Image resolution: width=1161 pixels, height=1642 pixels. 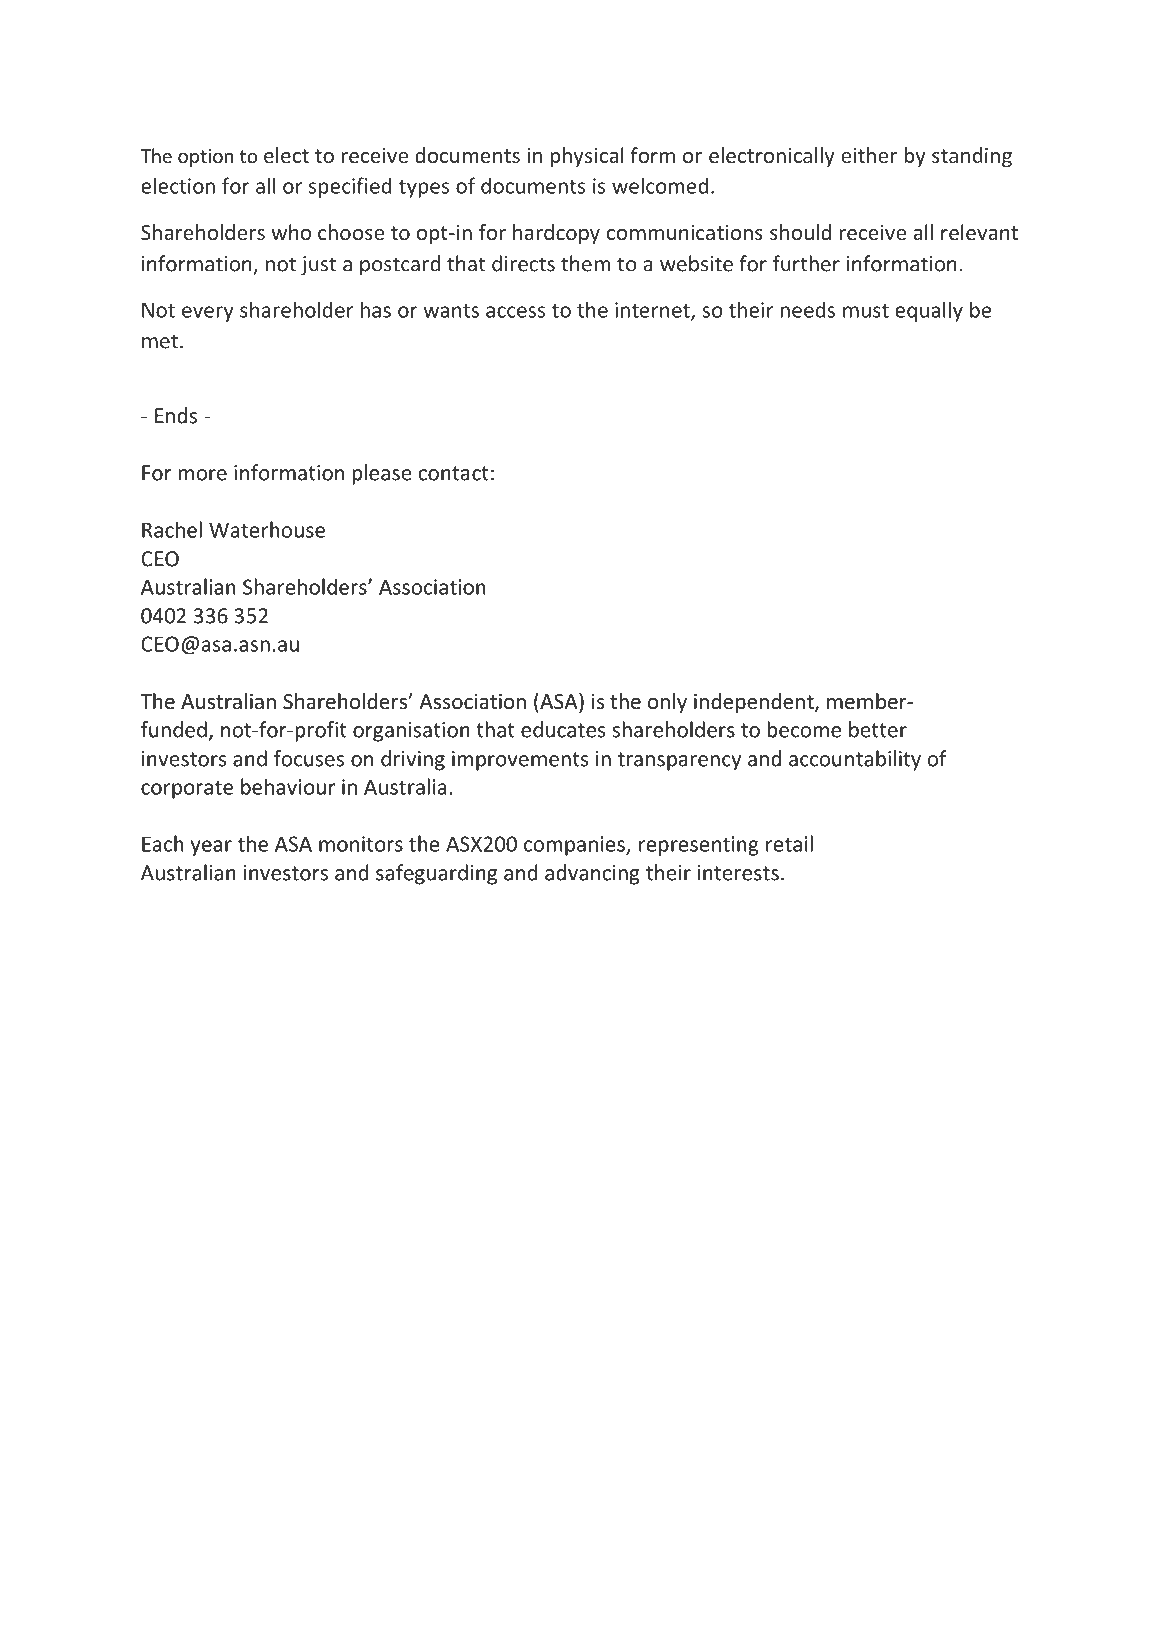 What do you see at coordinates (866, 311) in the screenshot?
I see `must` at bounding box center [866, 311].
